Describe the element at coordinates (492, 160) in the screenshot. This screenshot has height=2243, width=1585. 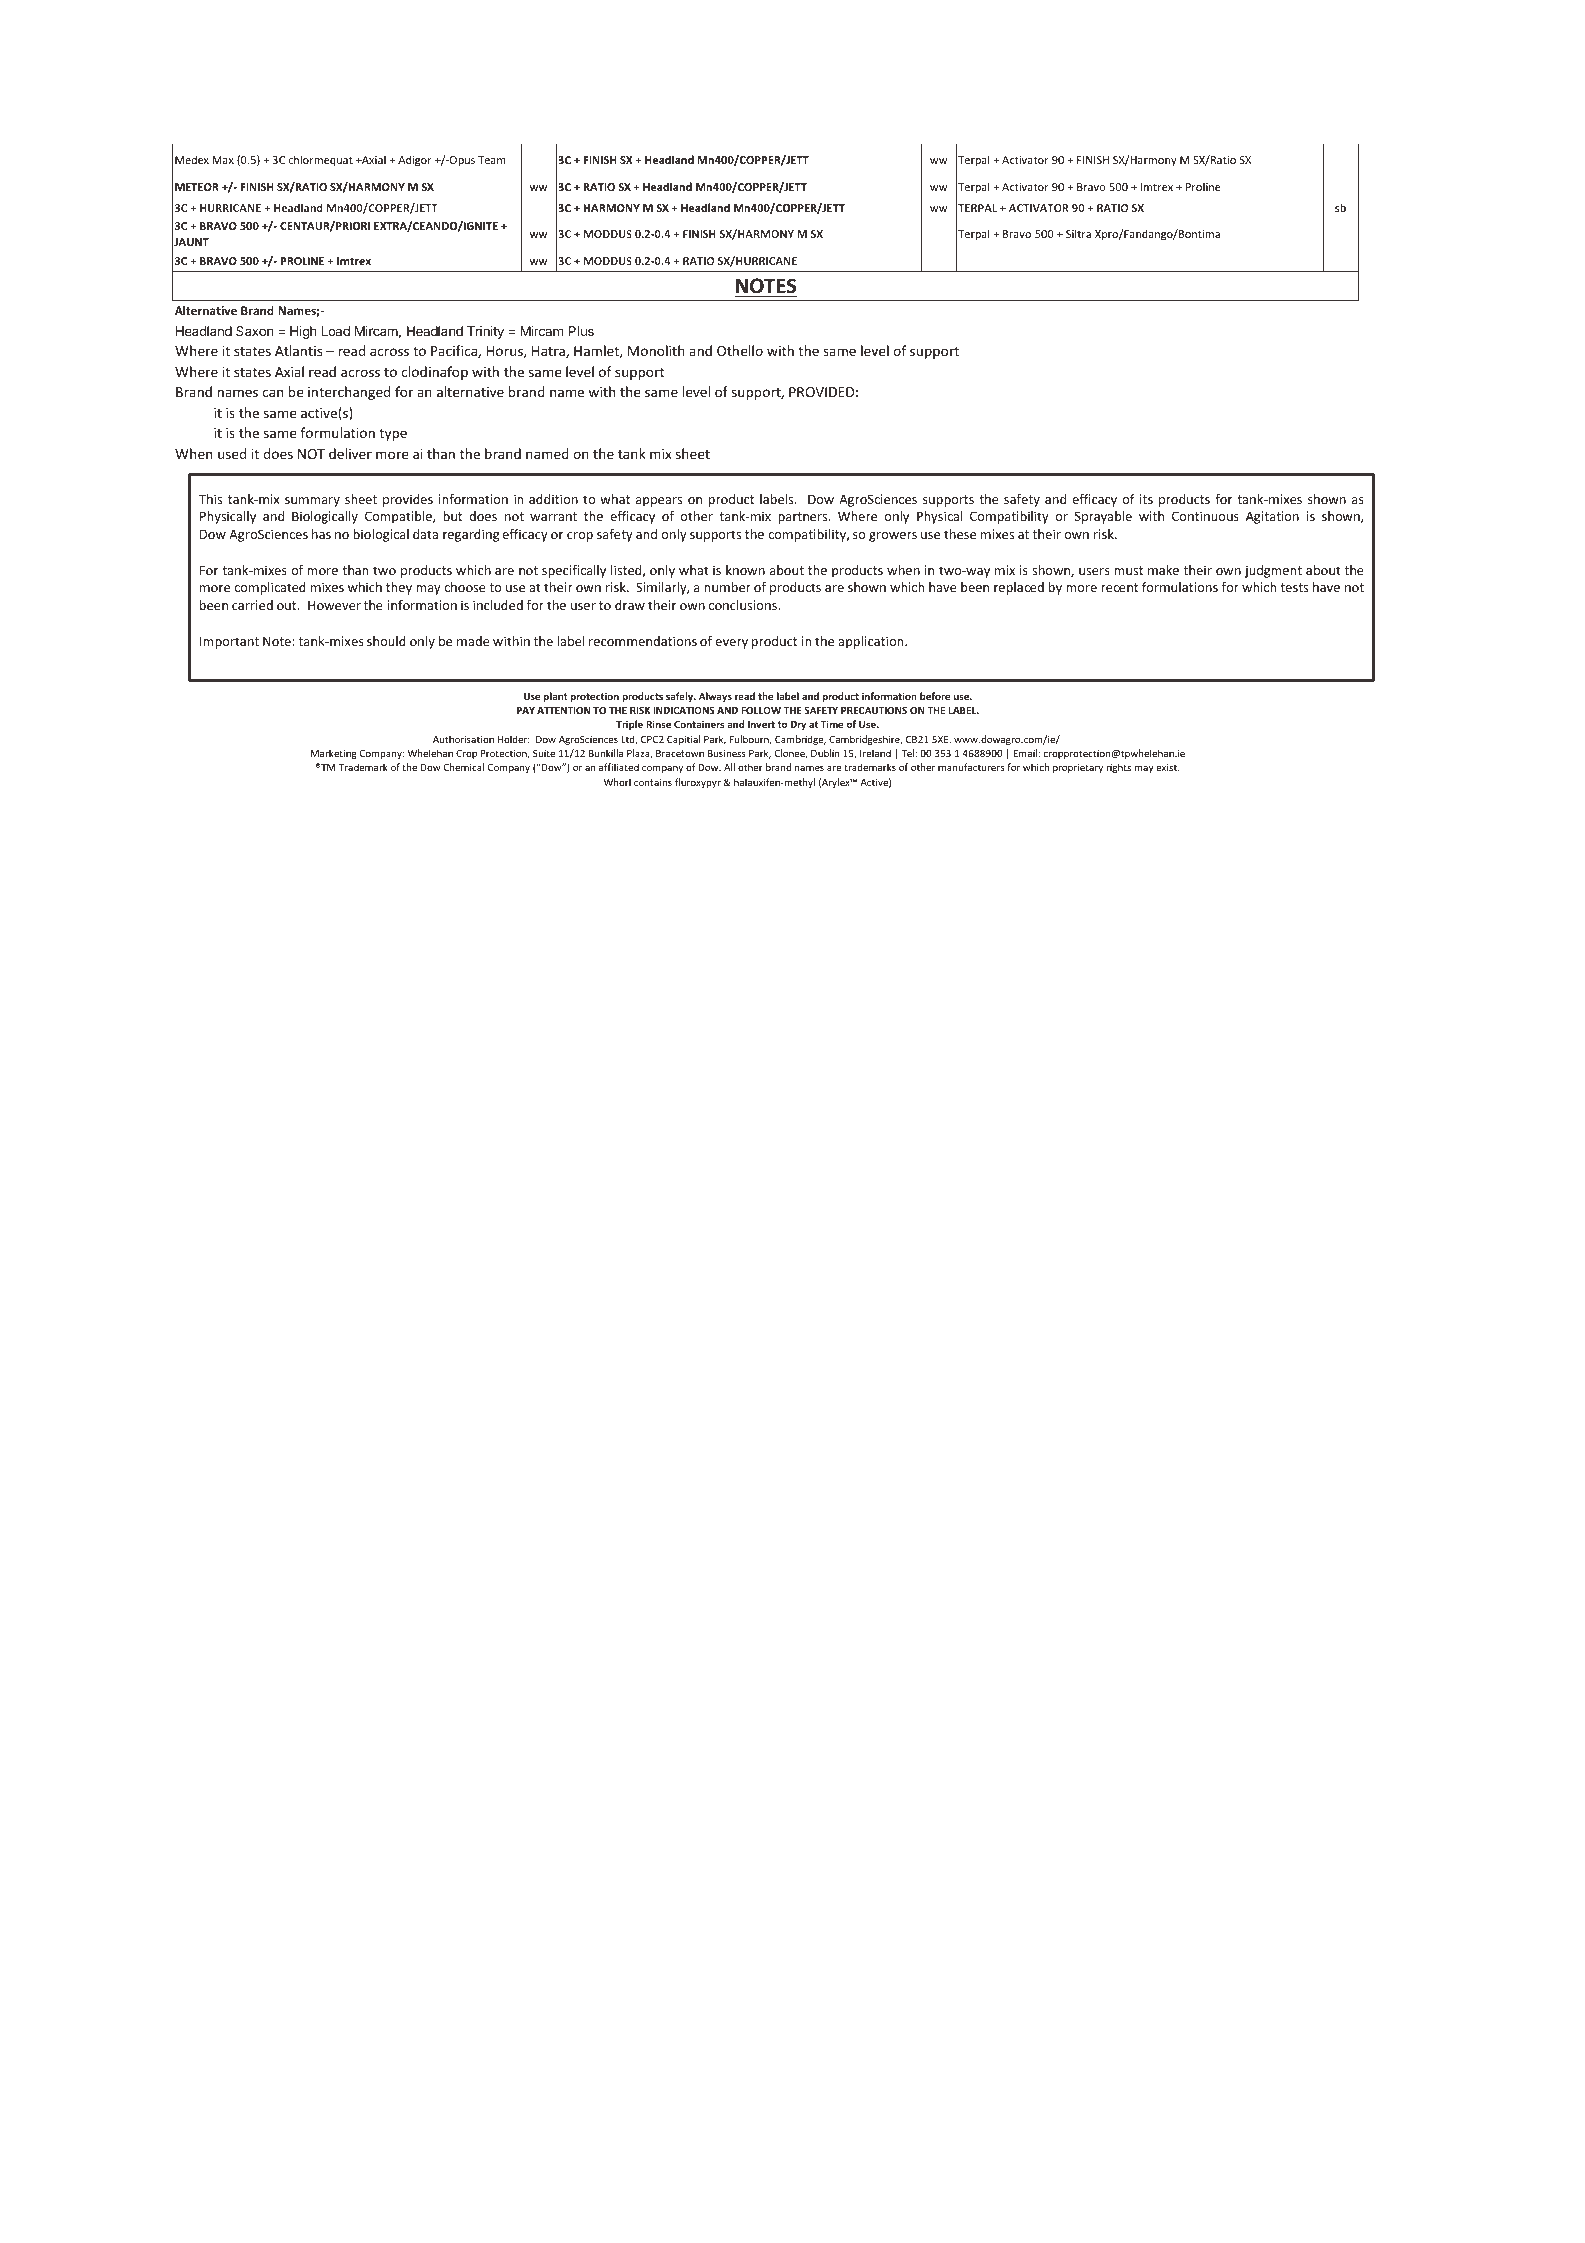
I see `Team` at that location.
